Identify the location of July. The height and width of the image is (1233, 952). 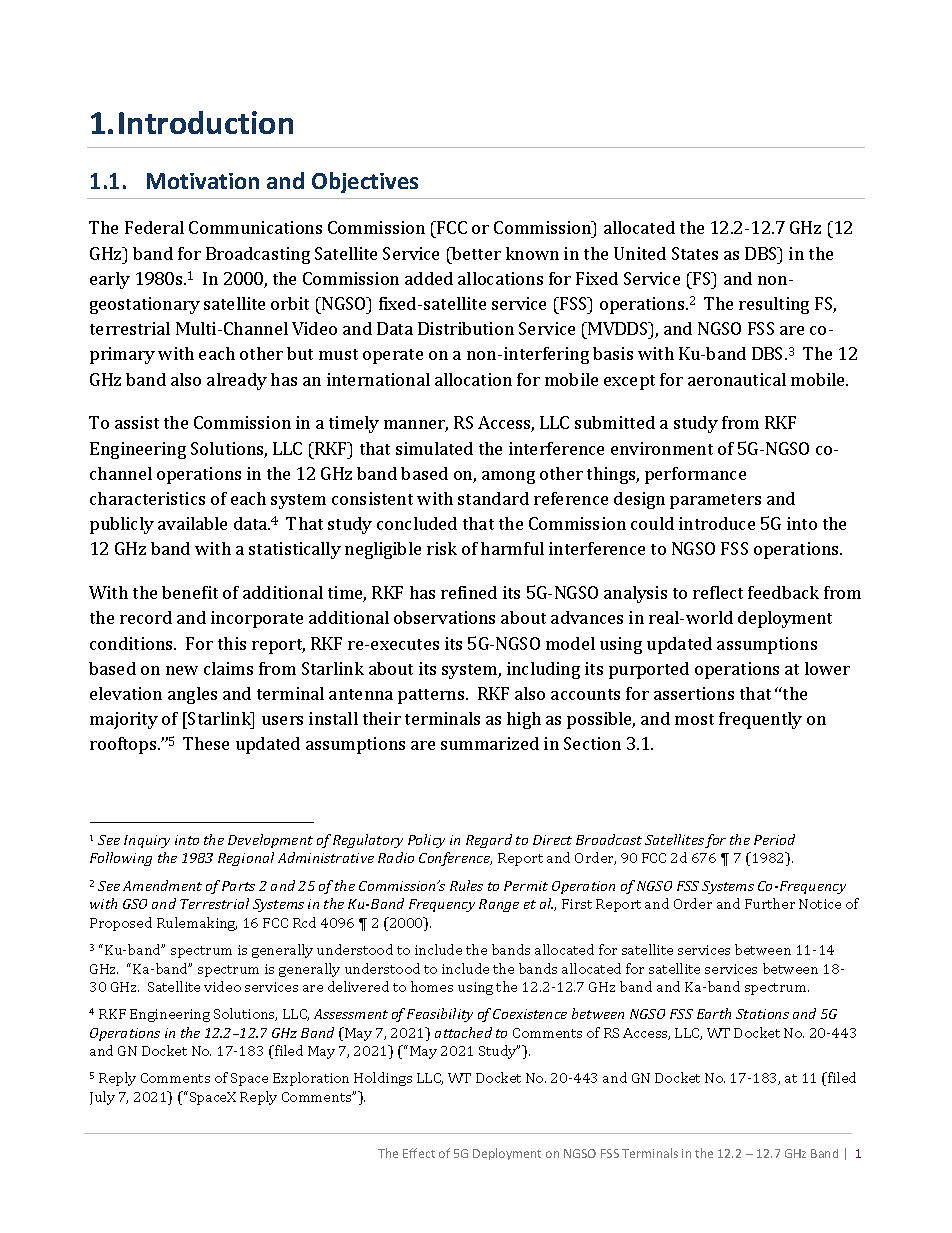
(102, 1098).
